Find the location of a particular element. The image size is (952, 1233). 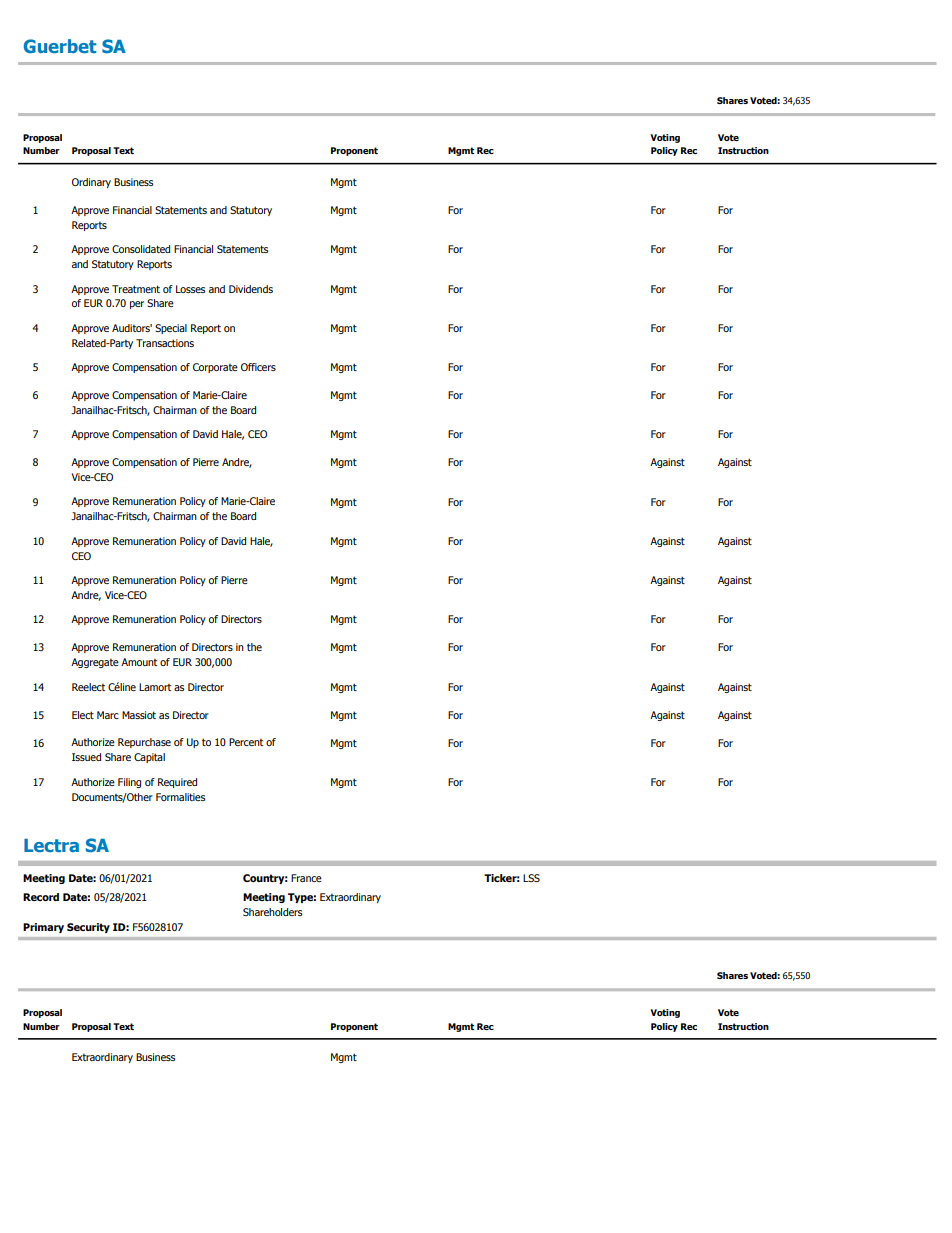

Amount is located at coordinates (139, 662).
